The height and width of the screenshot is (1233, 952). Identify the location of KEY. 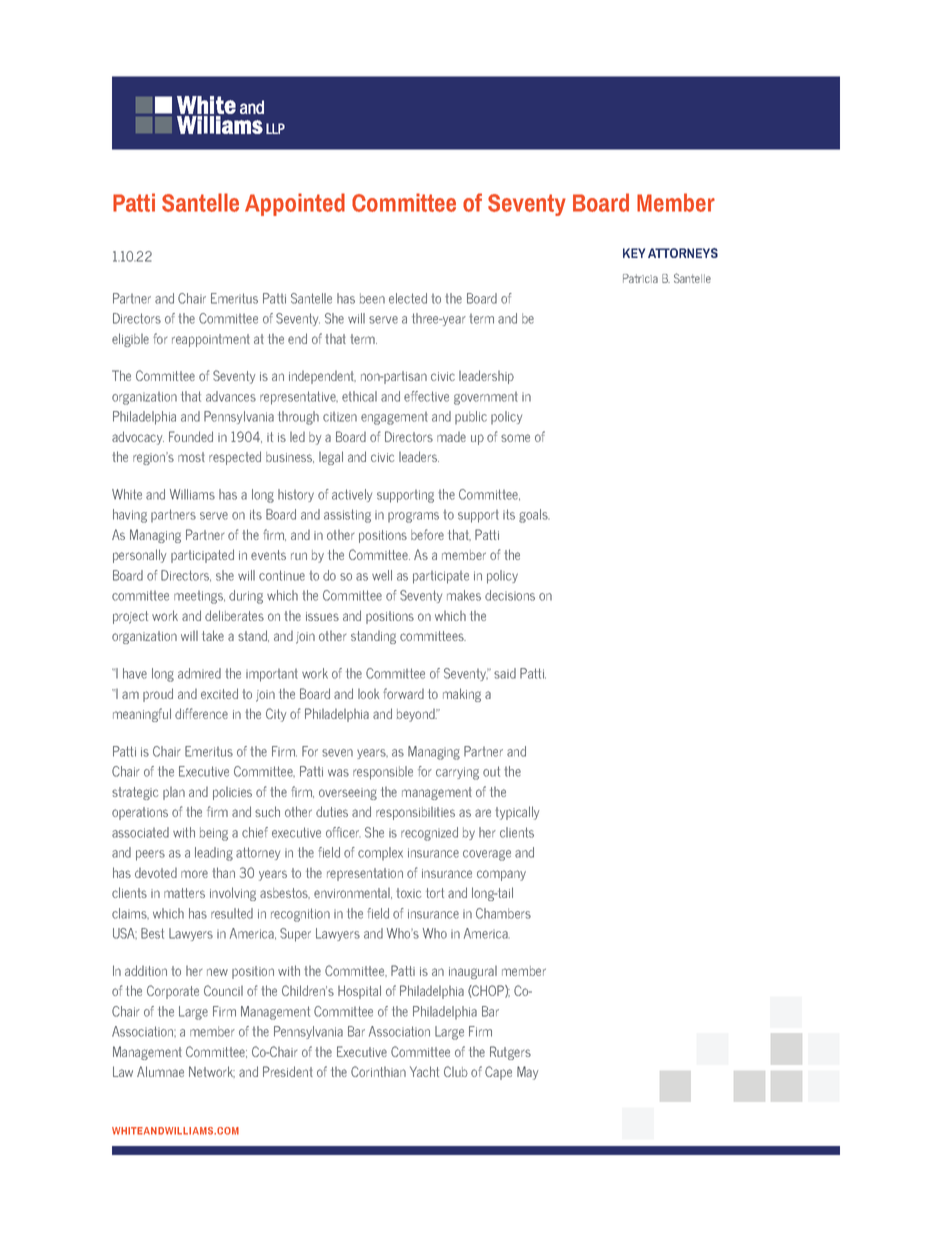
(634, 253).
